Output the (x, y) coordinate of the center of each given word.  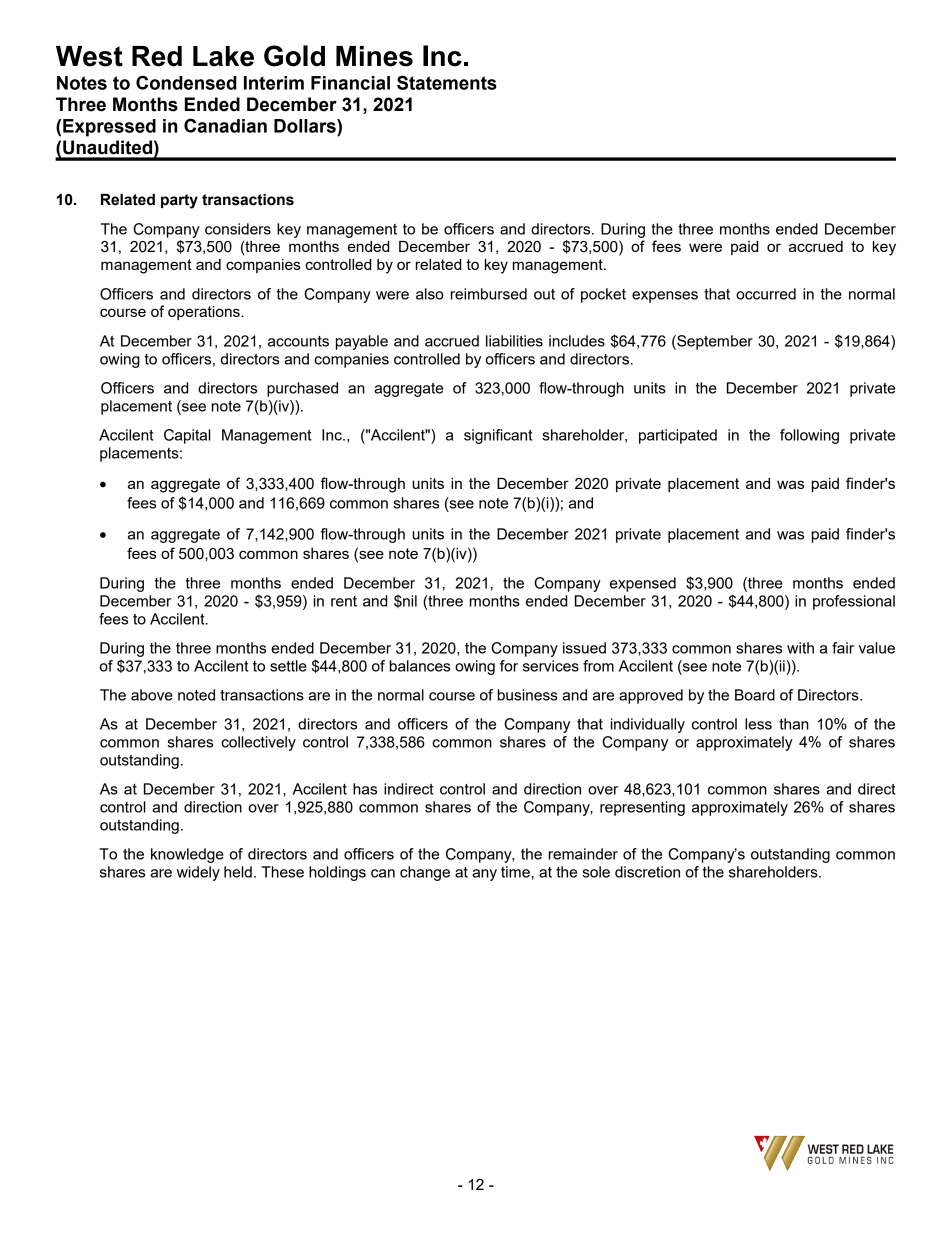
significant (498, 436)
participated (678, 436)
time (515, 872)
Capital (187, 436)
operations (205, 313)
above (152, 695)
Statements (447, 82)
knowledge (187, 855)
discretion (647, 872)
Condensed (186, 82)
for (509, 666)
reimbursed (489, 294)
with (800, 648)
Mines (374, 56)
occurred (766, 294)
